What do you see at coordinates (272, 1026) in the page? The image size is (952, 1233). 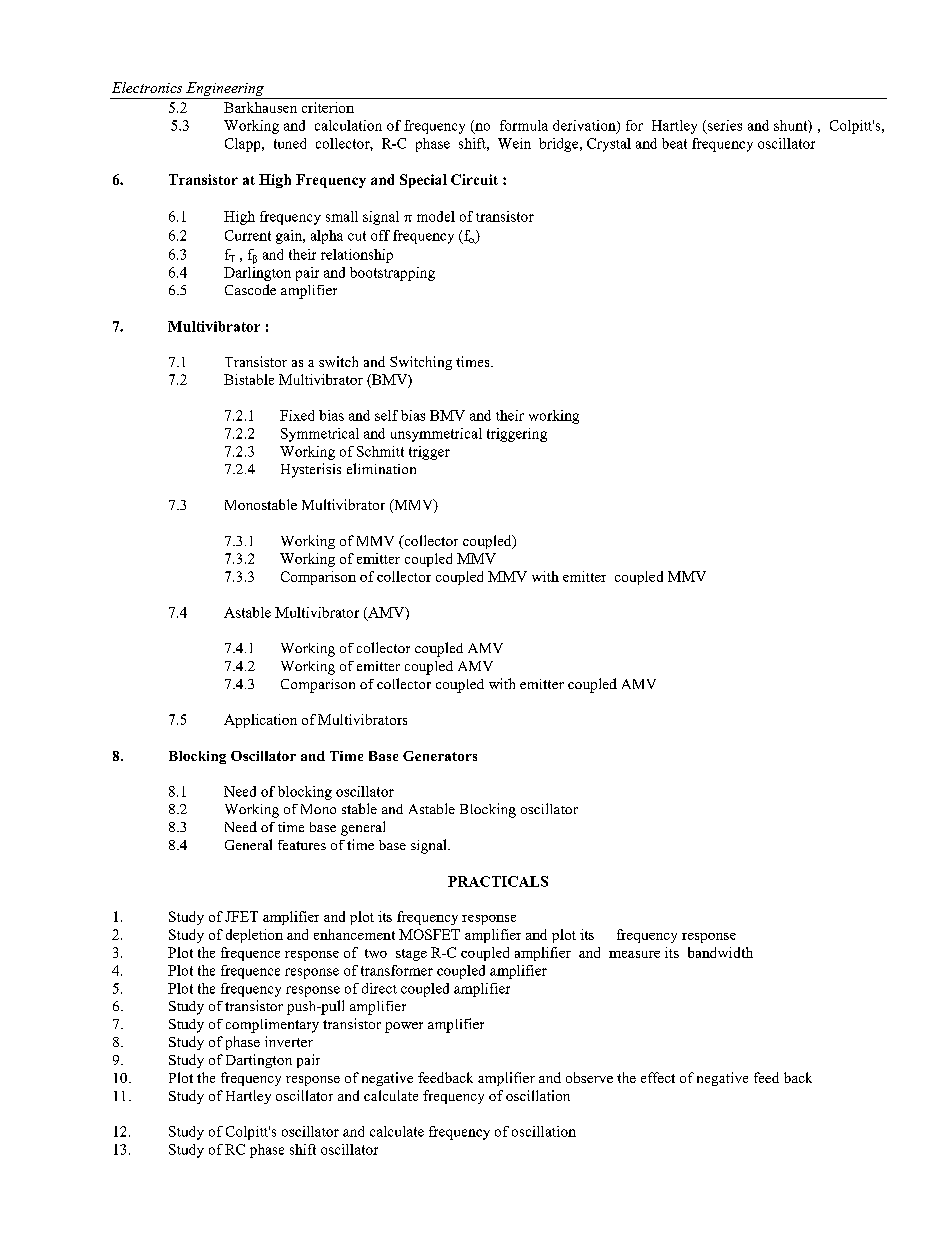 I see `complimentary` at bounding box center [272, 1026].
